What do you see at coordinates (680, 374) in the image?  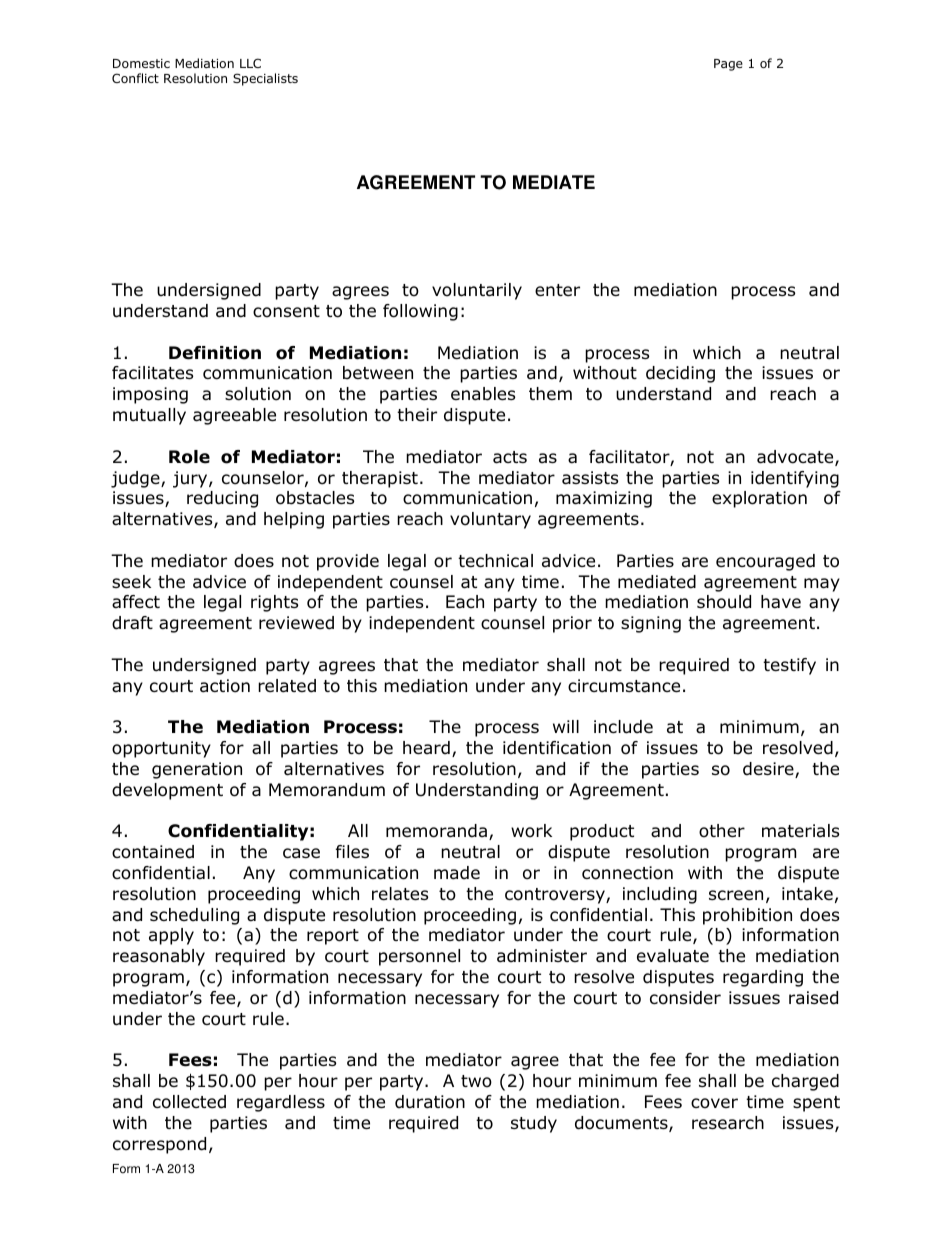 I see `deciding` at bounding box center [680, 374].
